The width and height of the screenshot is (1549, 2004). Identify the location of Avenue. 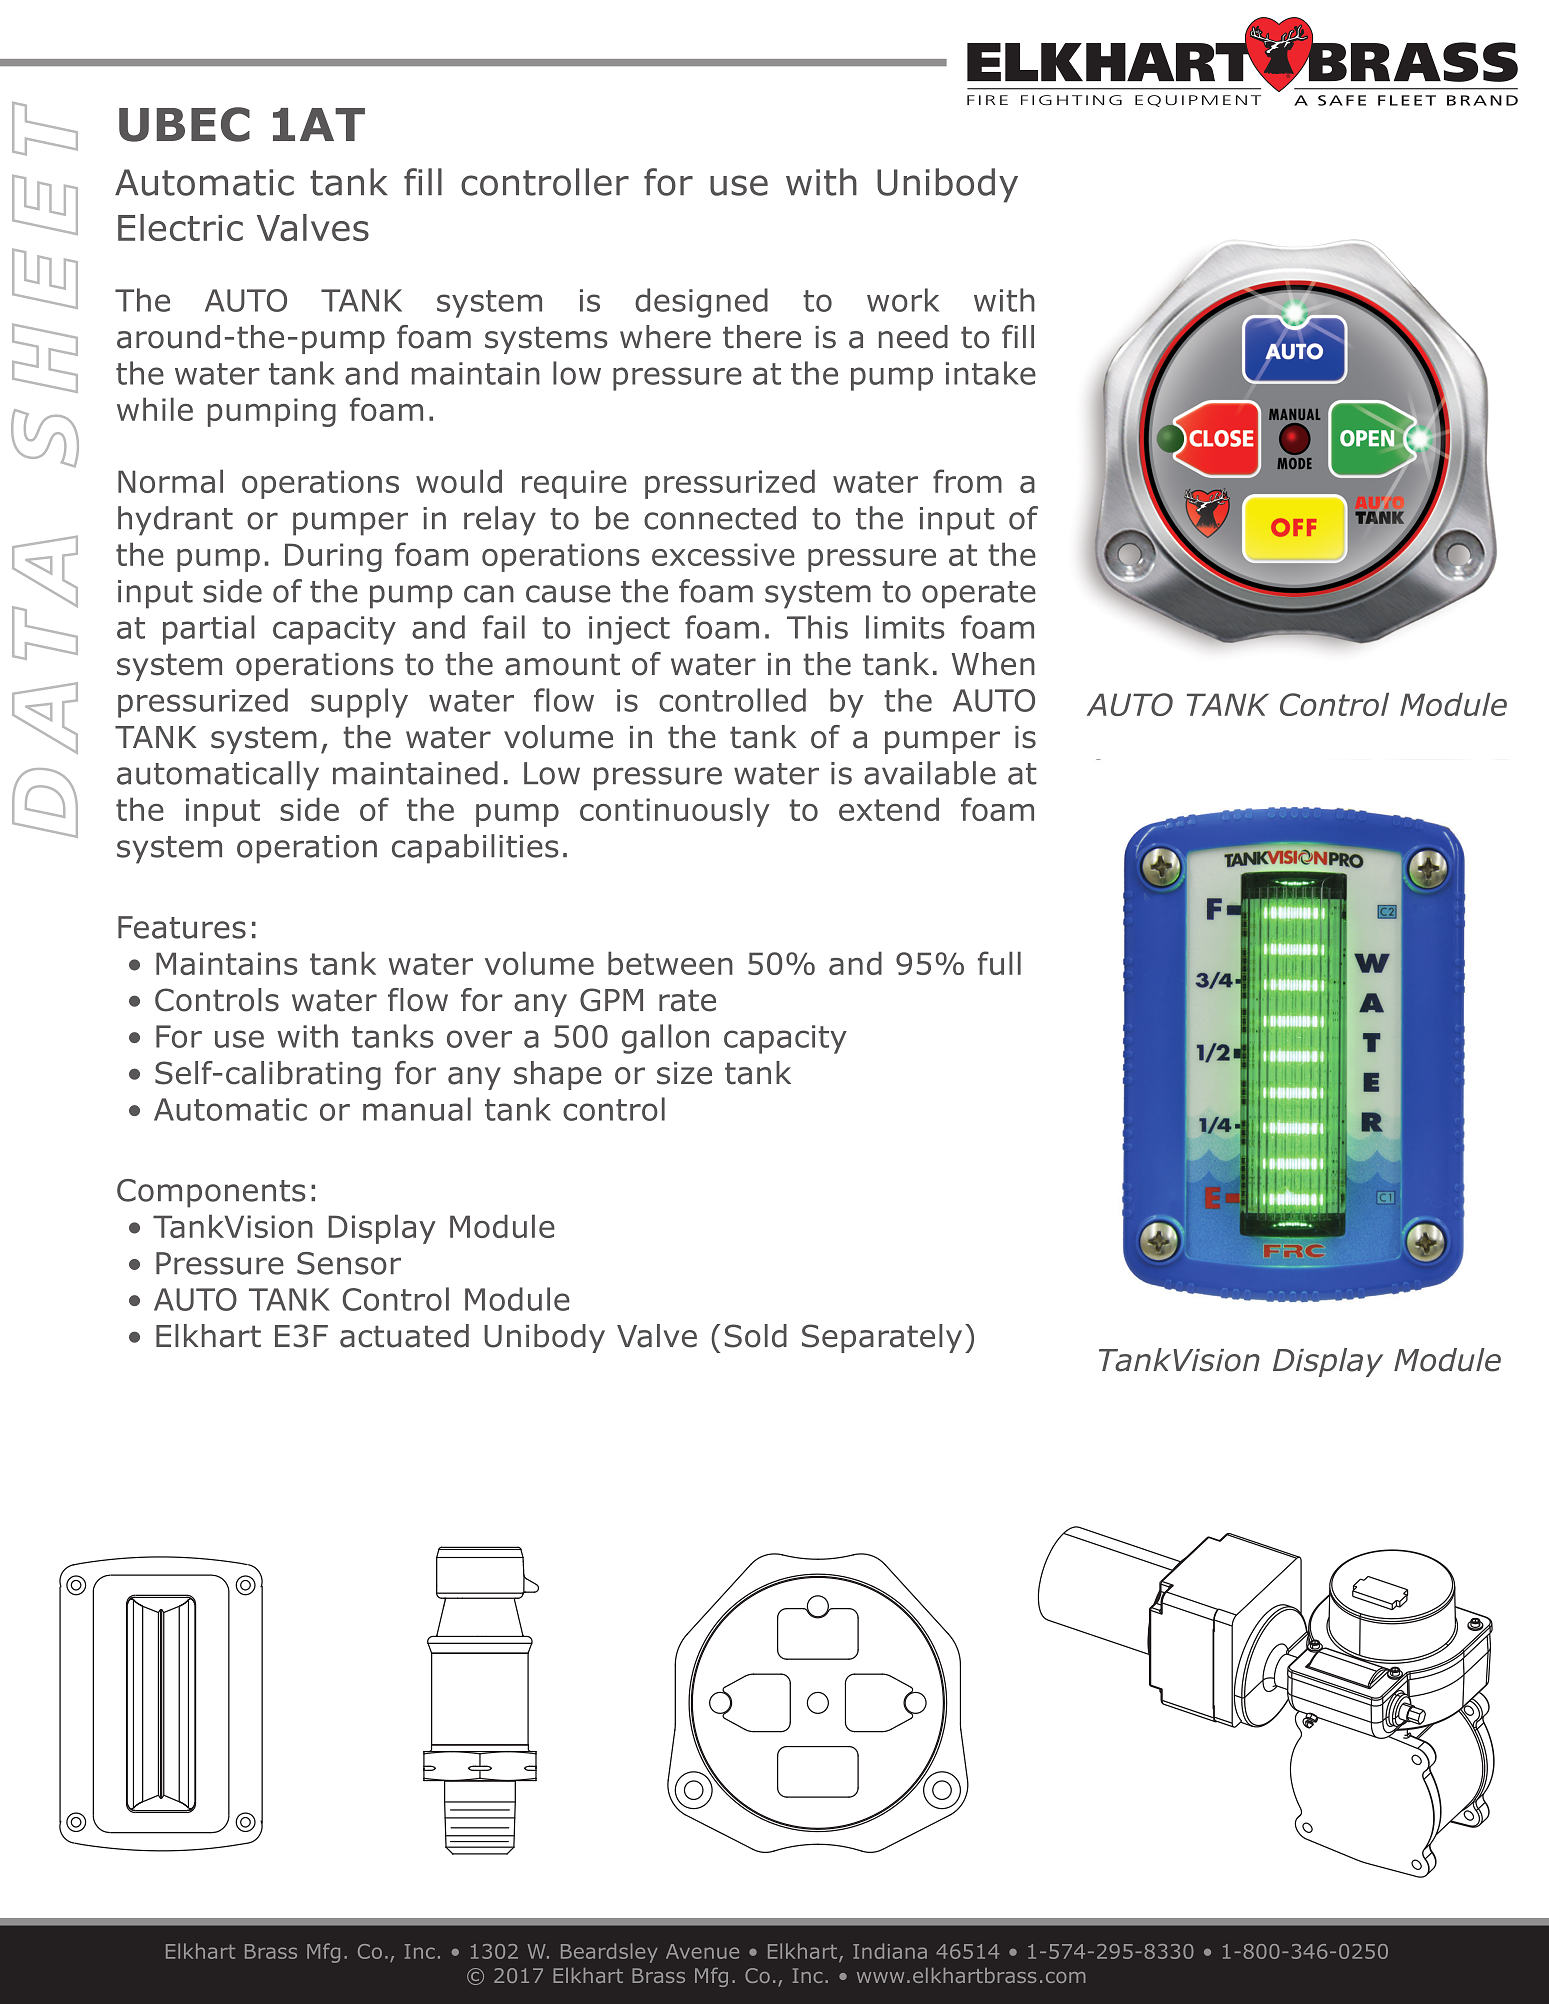
(702, 1951).
